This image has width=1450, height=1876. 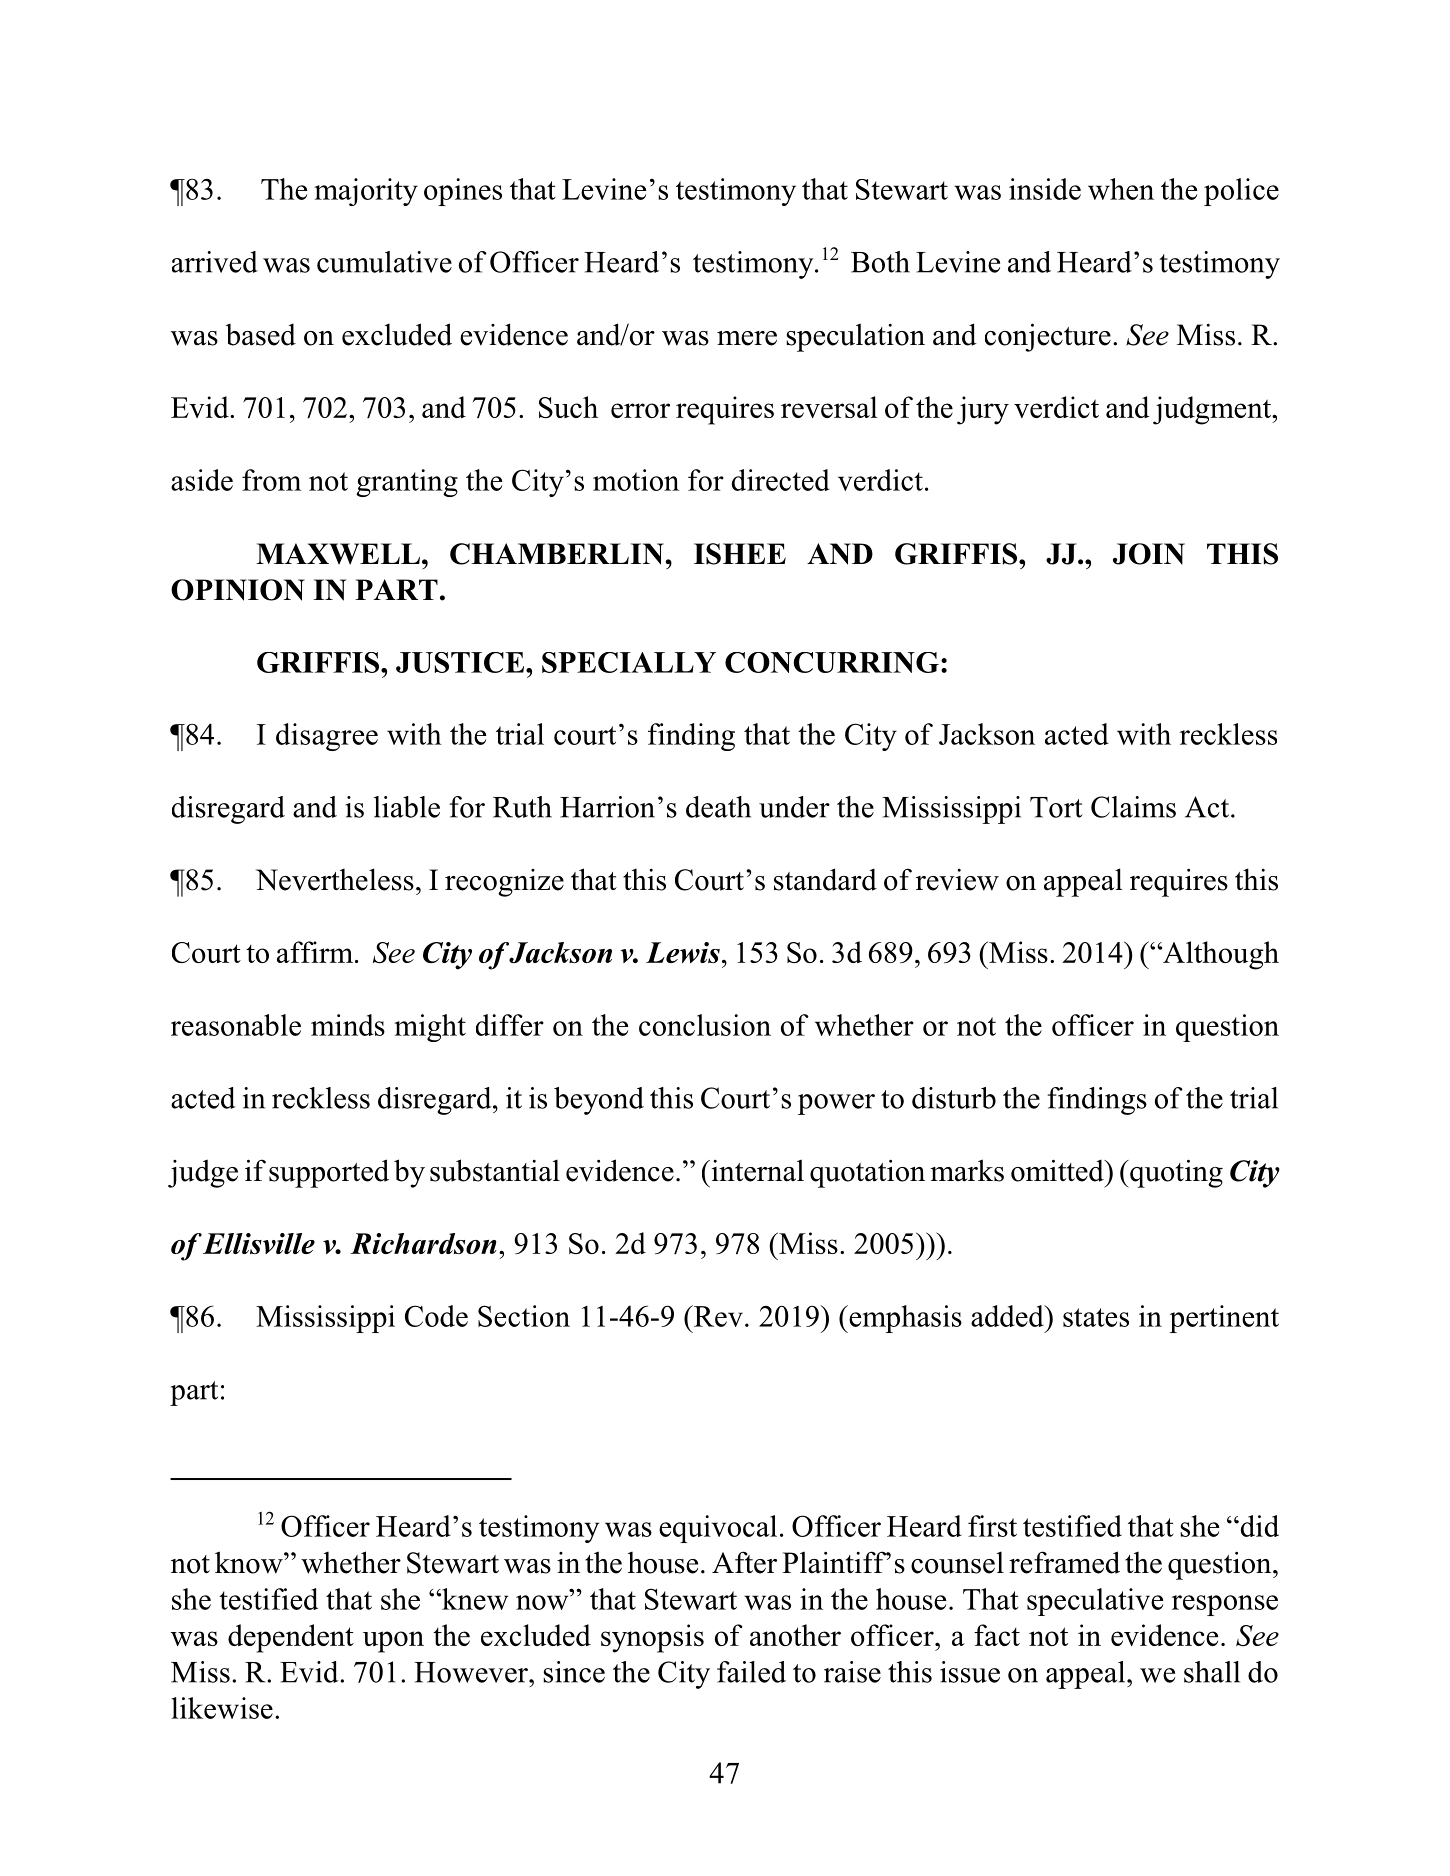 I want to click on Claims, so click(x=1133, y=807).
